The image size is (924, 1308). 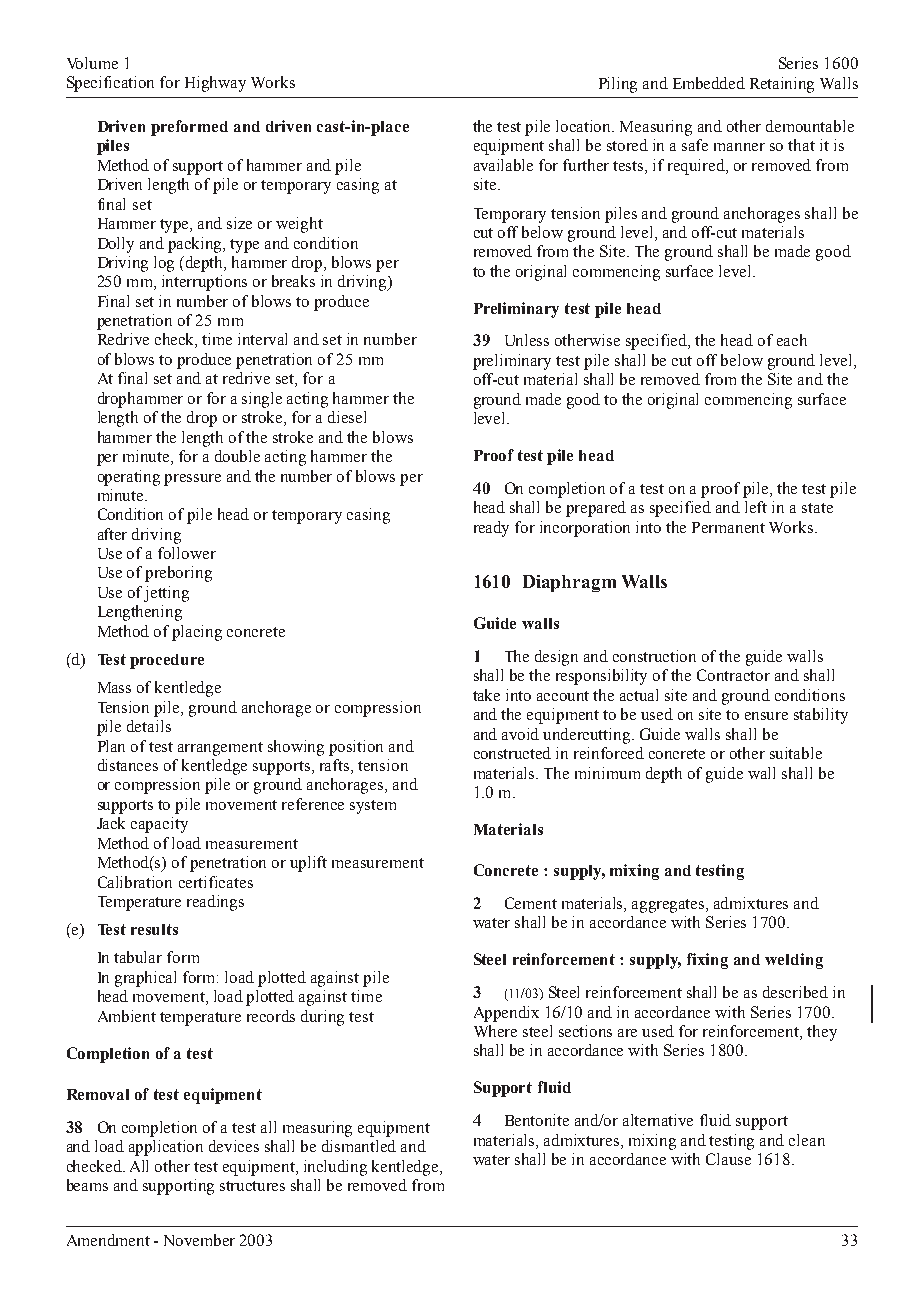 What do you see at coordinates (709, 83) in the page?
I see `Embedded` at bounding box center [709, 83].
